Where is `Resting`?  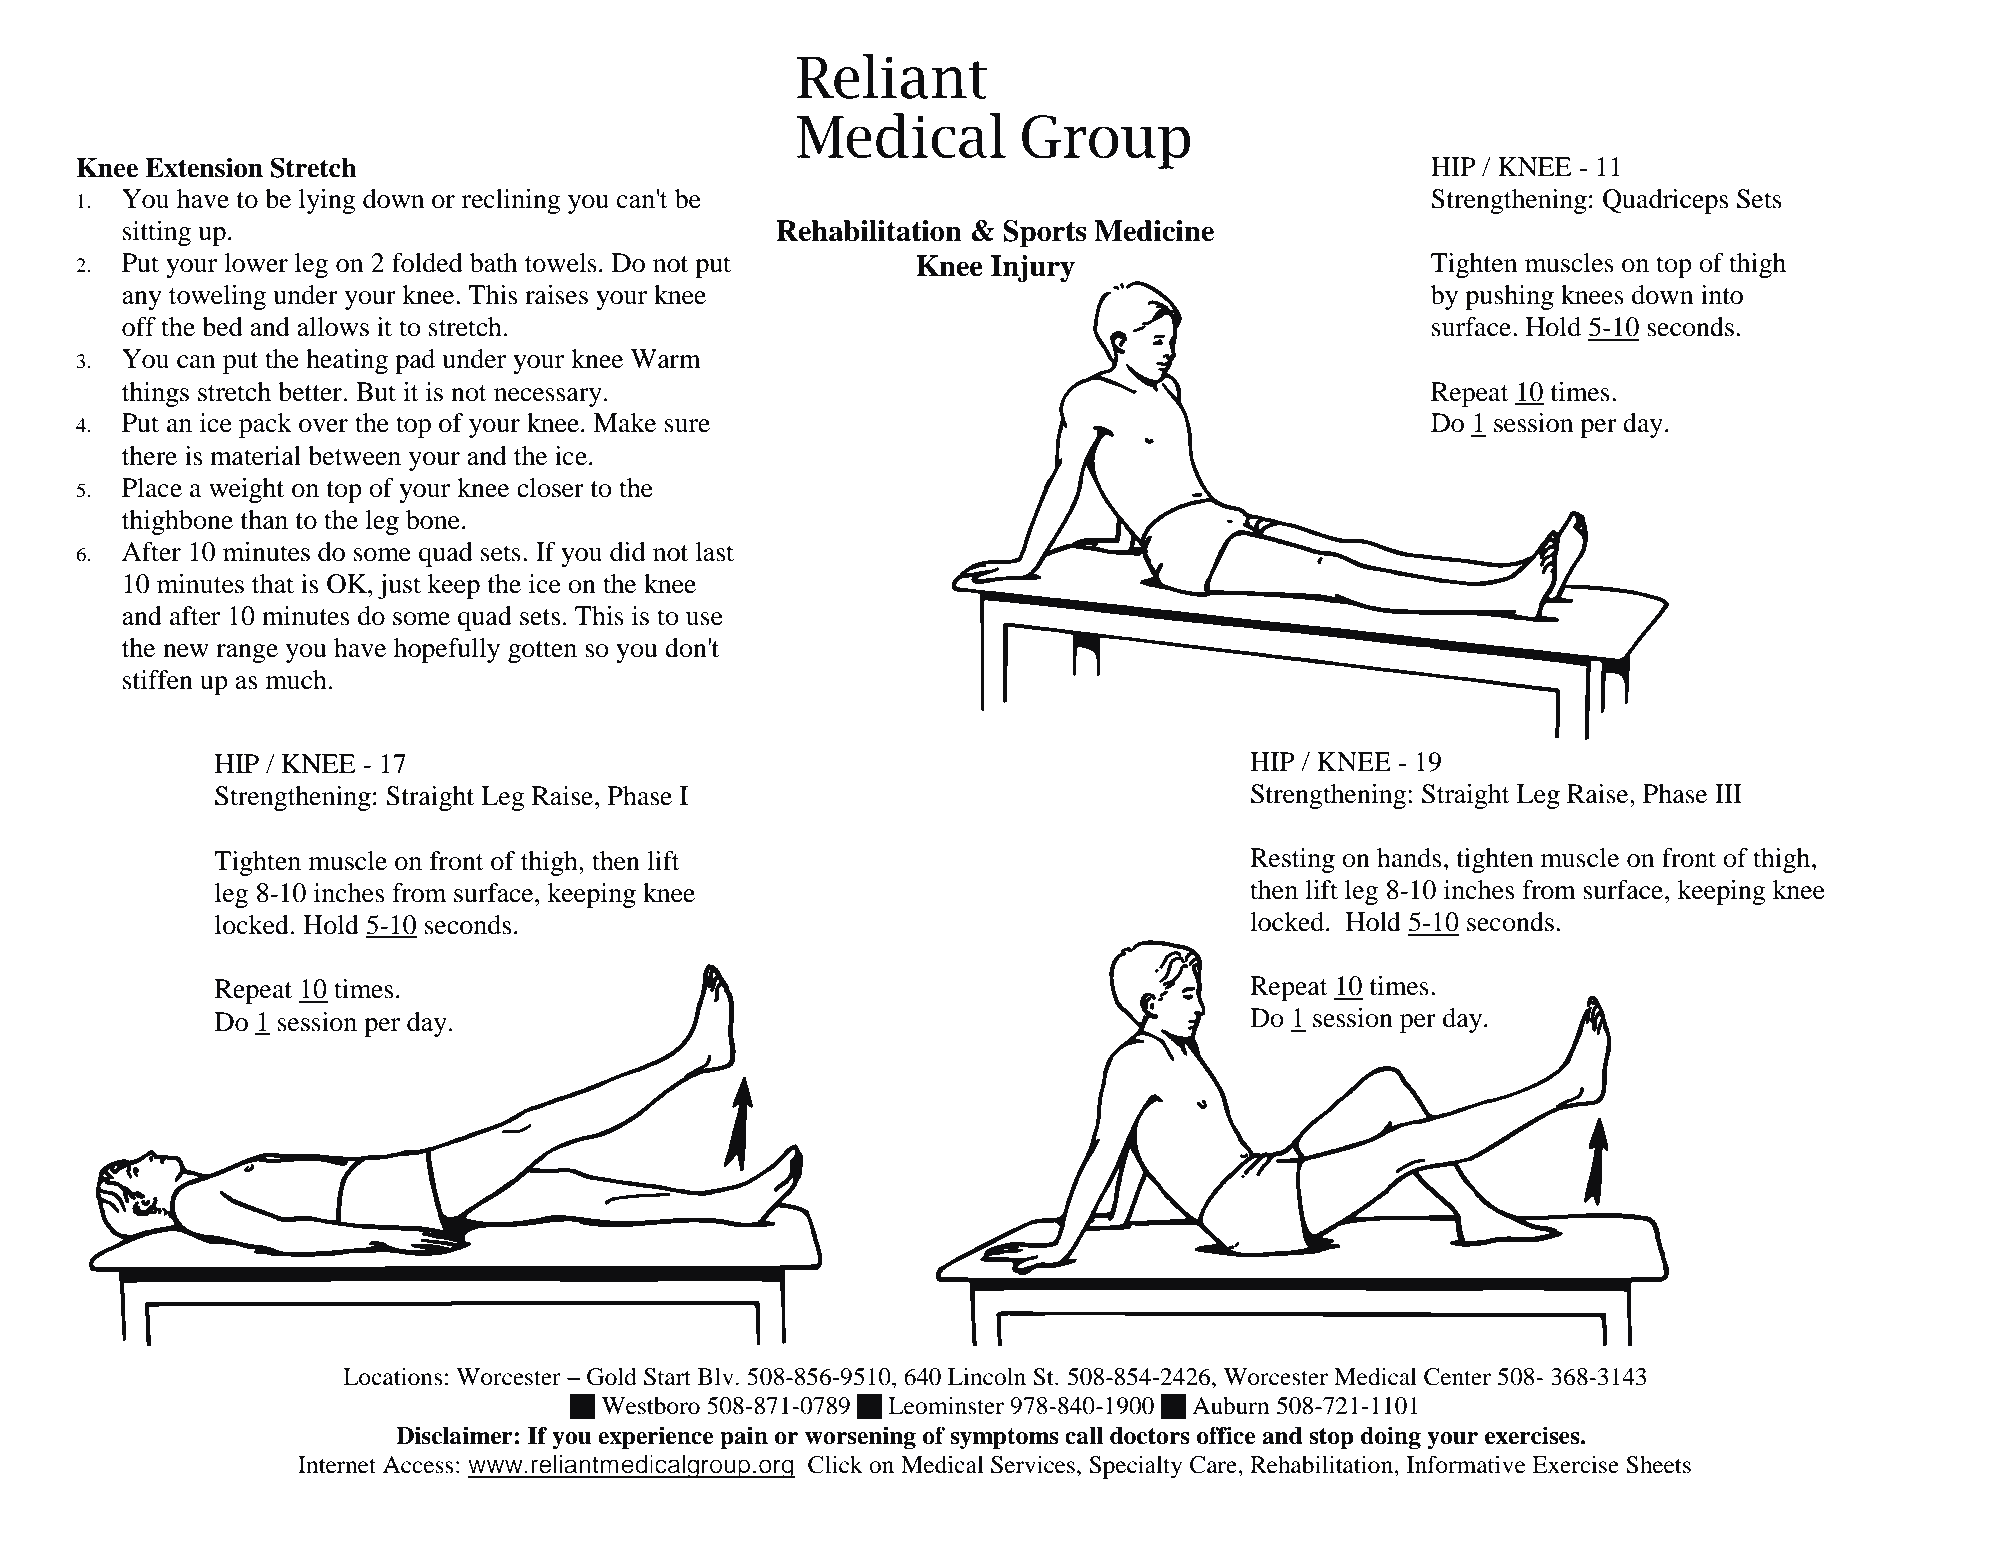
Resting is located at coordinates (1292, 860).
